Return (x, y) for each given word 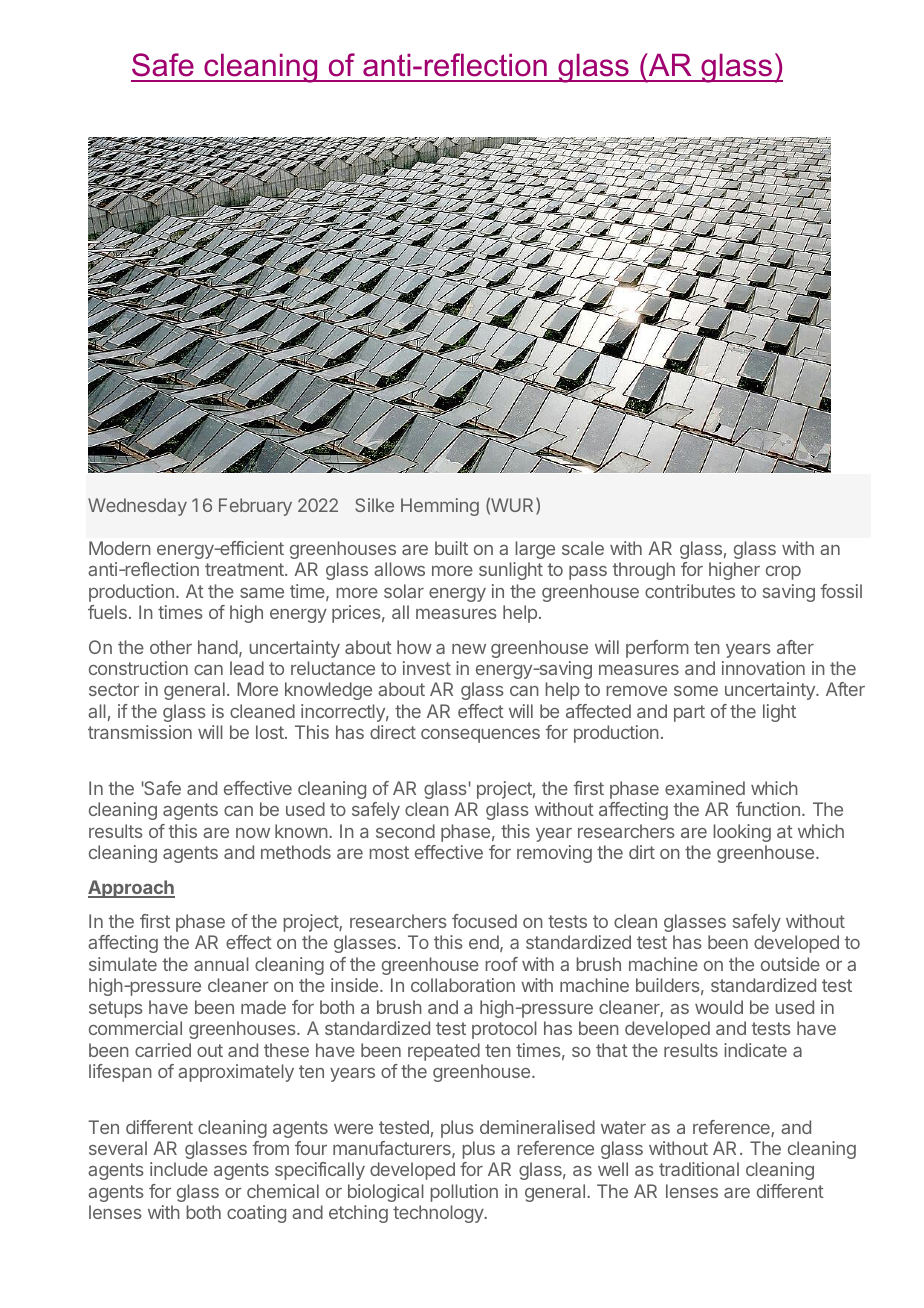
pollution (464, 1193)
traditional (699, 1169)
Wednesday (137, 507)
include (179, 1169)
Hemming (440, 507)
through (643, 571)
